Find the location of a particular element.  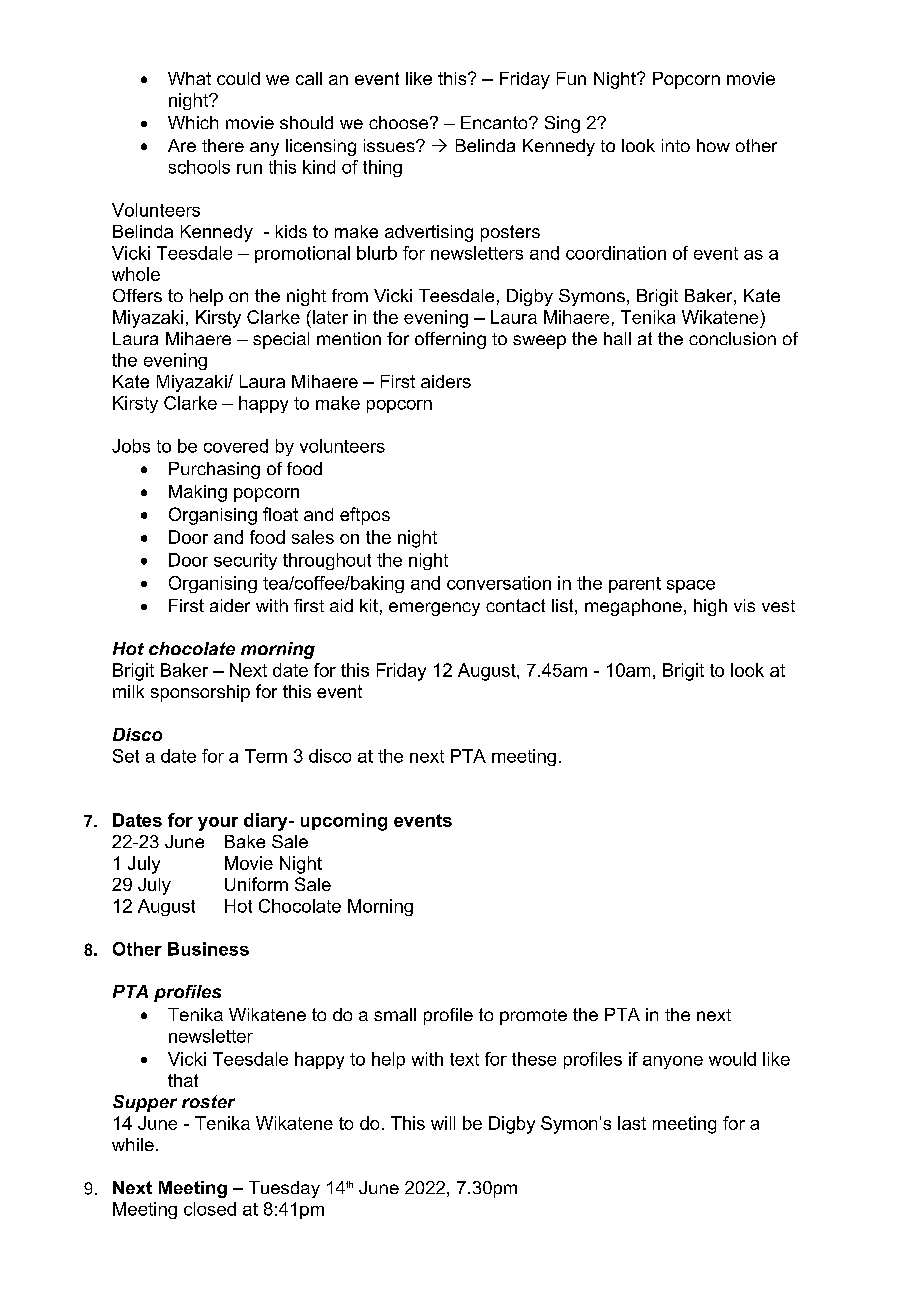

closed is located at coordinates (210, 1209).
